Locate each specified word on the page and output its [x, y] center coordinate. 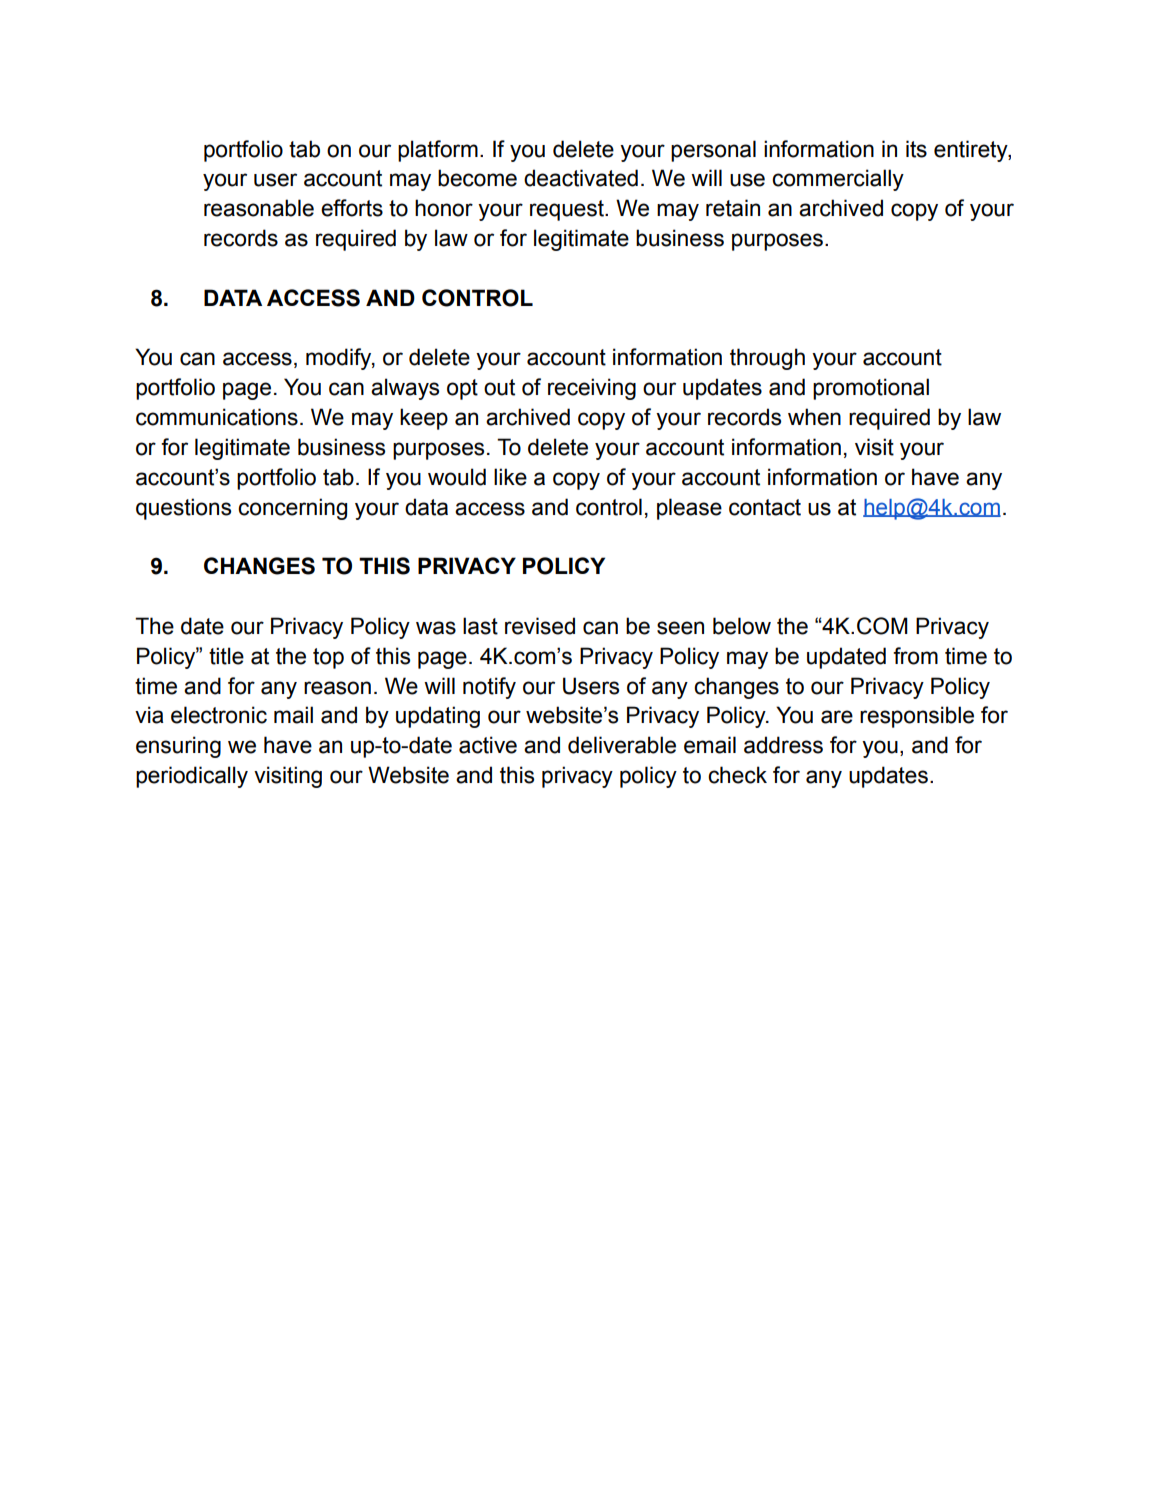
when [814, 417]
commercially [838, 180]
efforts [352, 208]
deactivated [581, 178]
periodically [192, 777]
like [510, 477]
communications [217, 417]
